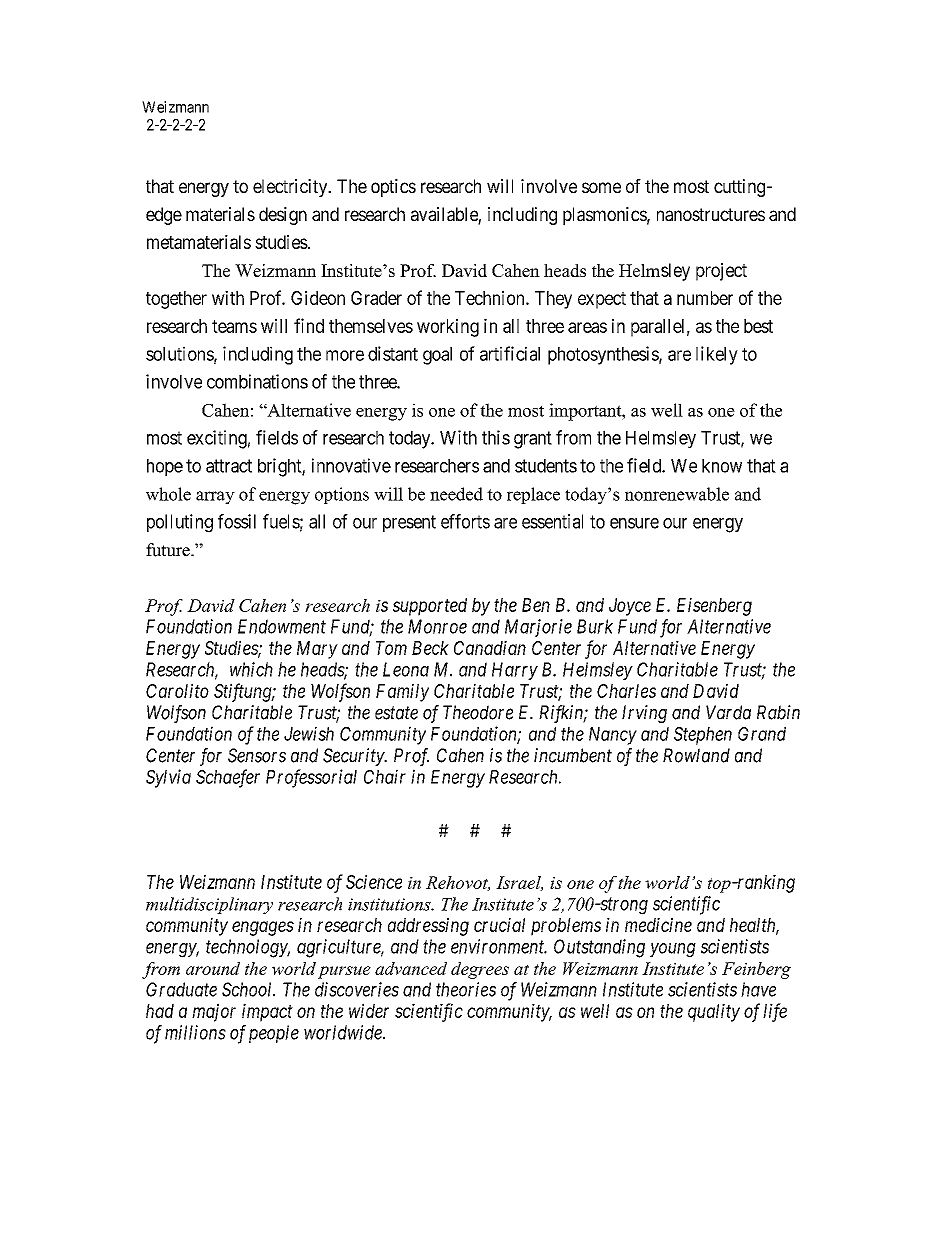  I want to click on nanostructures, so click(711, 214).
